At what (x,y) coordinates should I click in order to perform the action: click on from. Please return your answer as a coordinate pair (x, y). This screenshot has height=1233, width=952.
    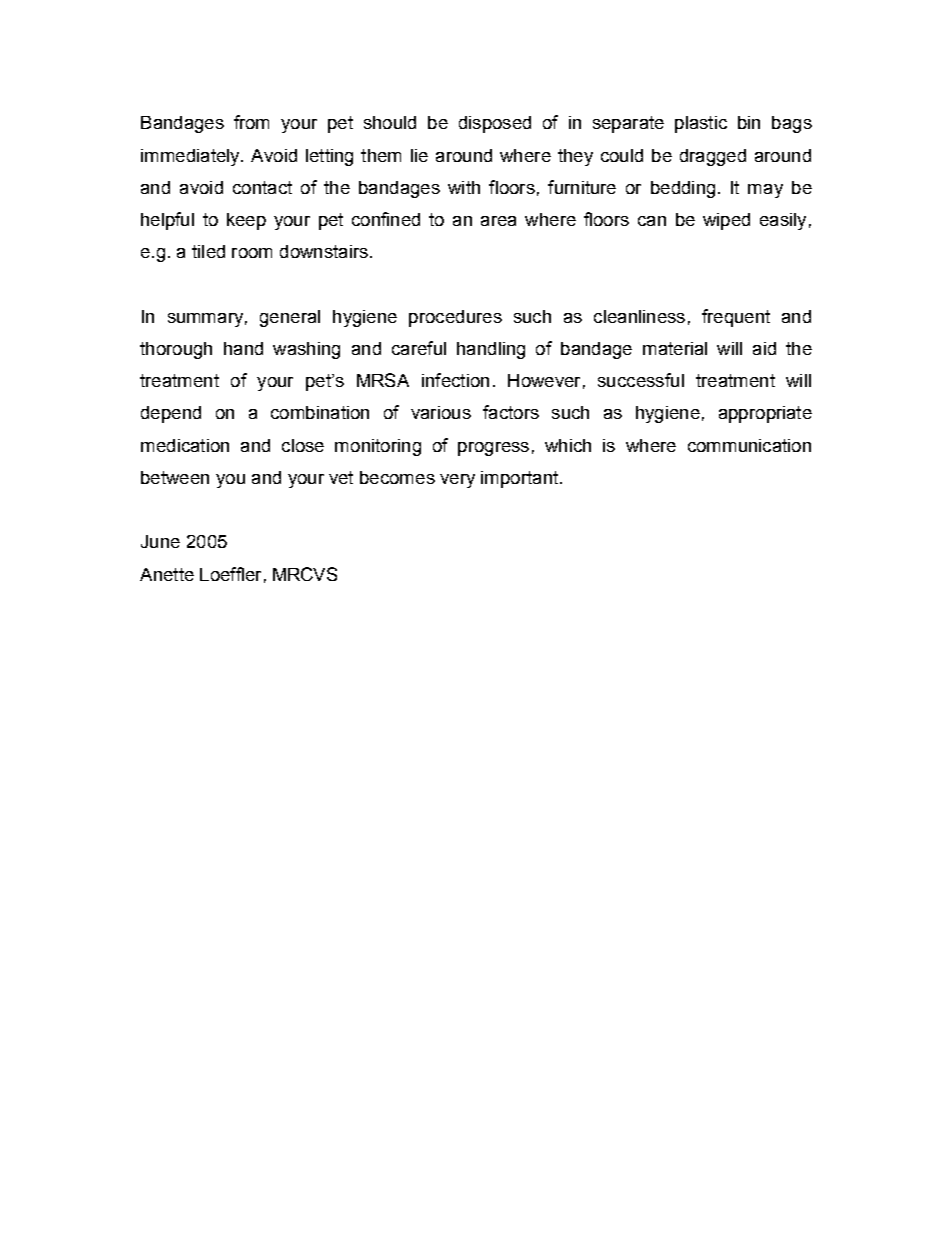
    Looking at the image, I should click on (251, 122).
